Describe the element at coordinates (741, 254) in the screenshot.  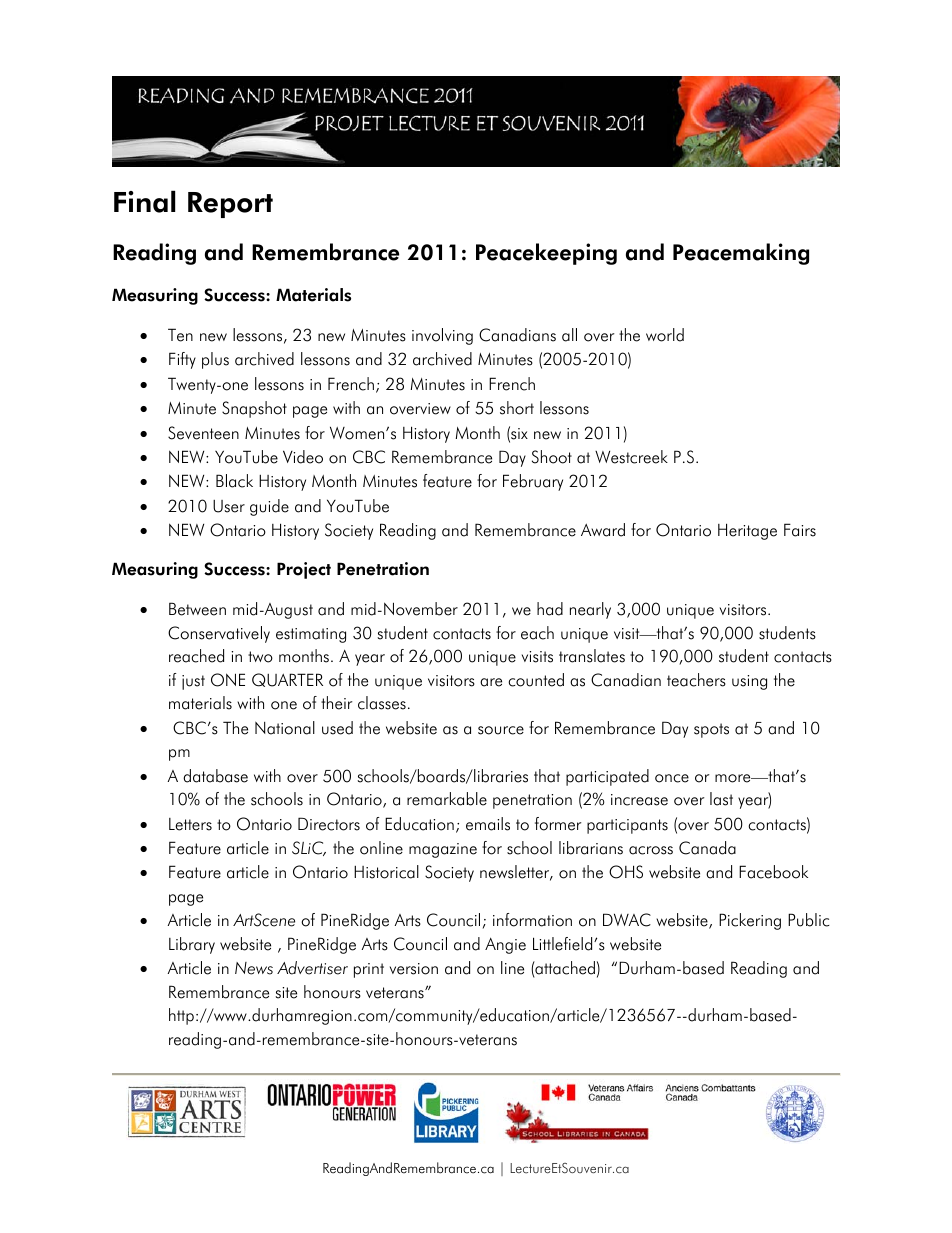
I see `Peacemaking` at that location.
